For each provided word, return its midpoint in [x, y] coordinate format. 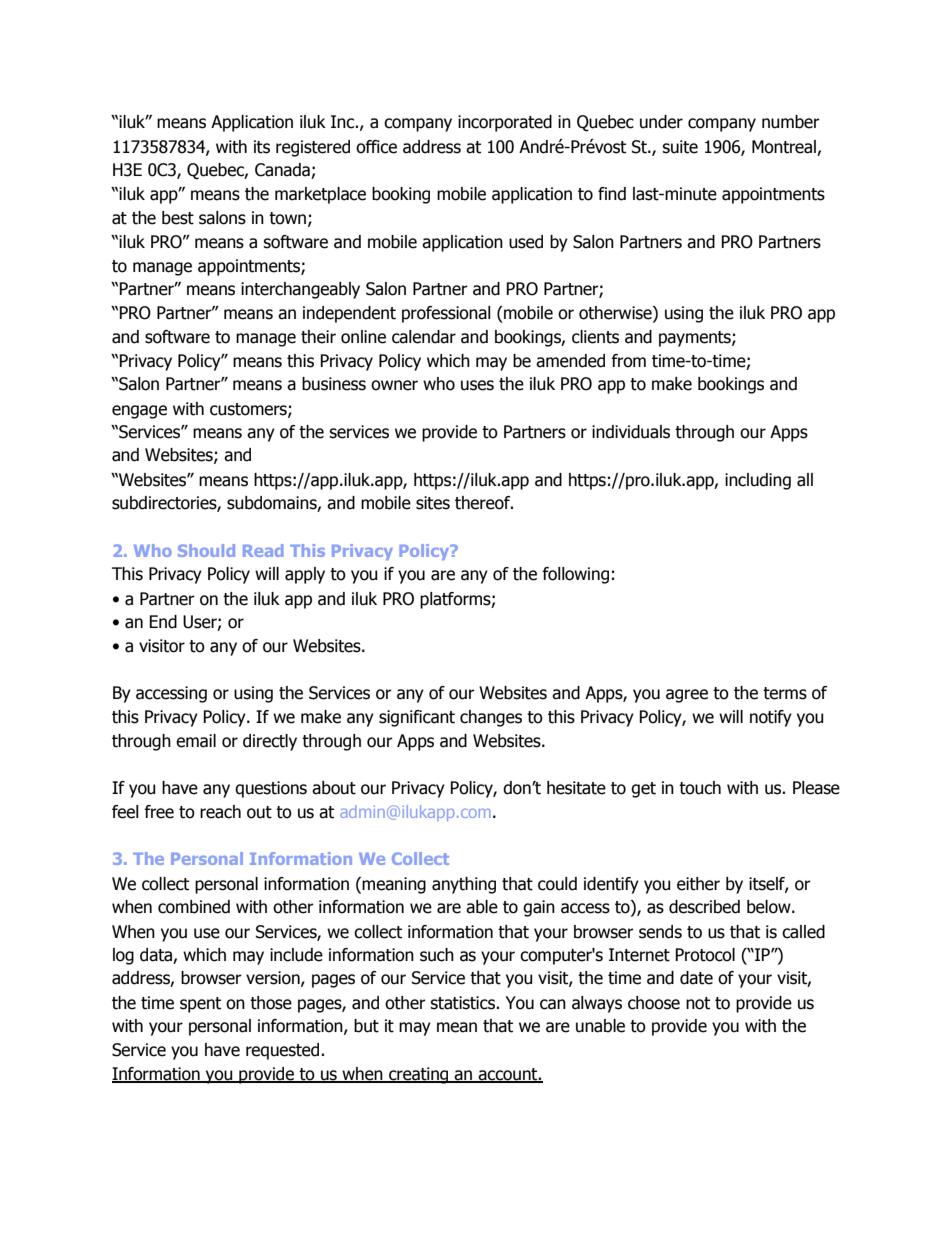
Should [206, 550]
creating [419, 1075]
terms [785, 693]
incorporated [505, 123]
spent [200, 1005]
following [575, 575]
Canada [283, 171]
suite [680, 147]
